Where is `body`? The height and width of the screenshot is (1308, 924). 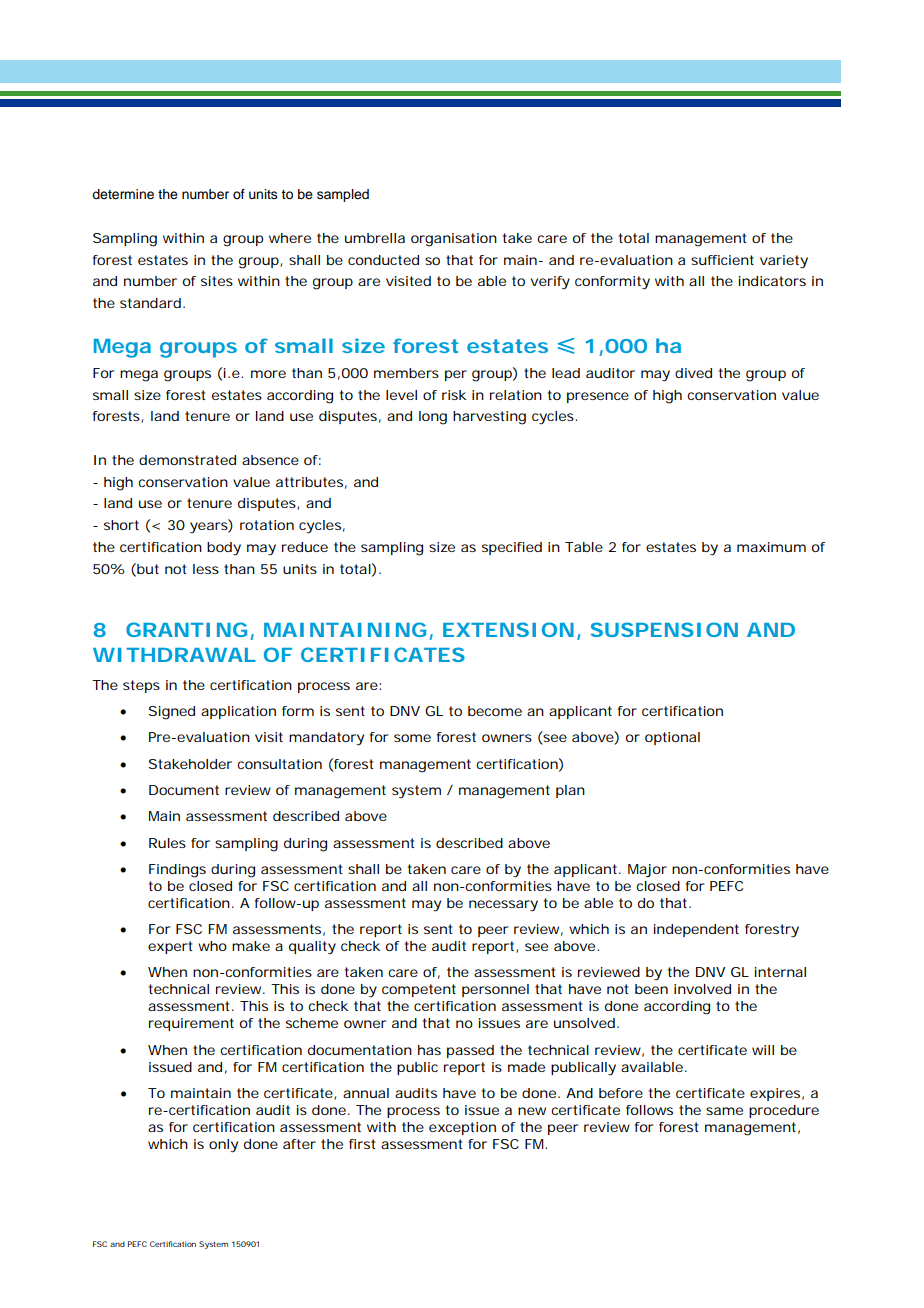 body is located at coordinates (224, 549).
